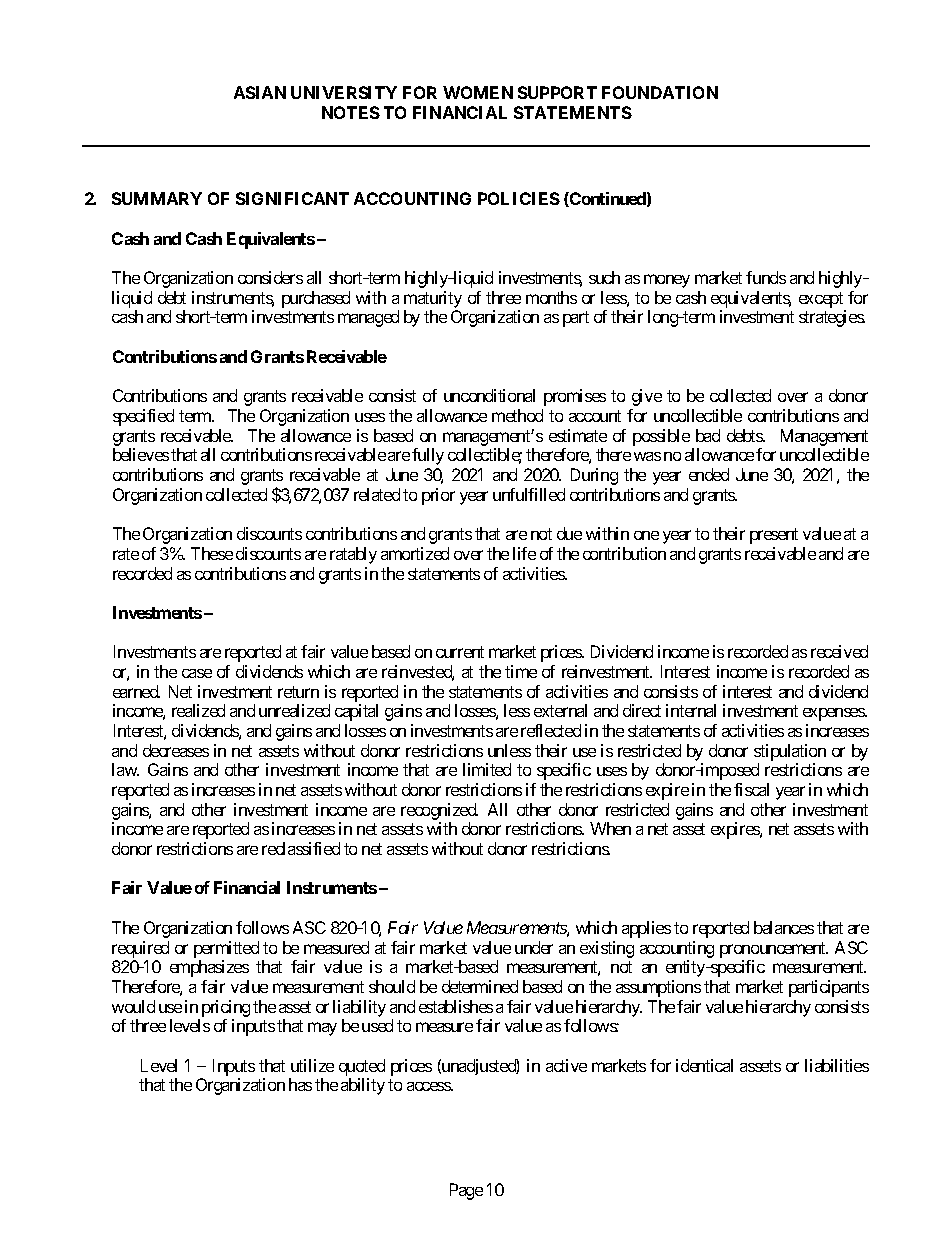 The image size is (952, 1233). Describe the element at coordinates (521, 671) in the image. I see `time` at that location.
